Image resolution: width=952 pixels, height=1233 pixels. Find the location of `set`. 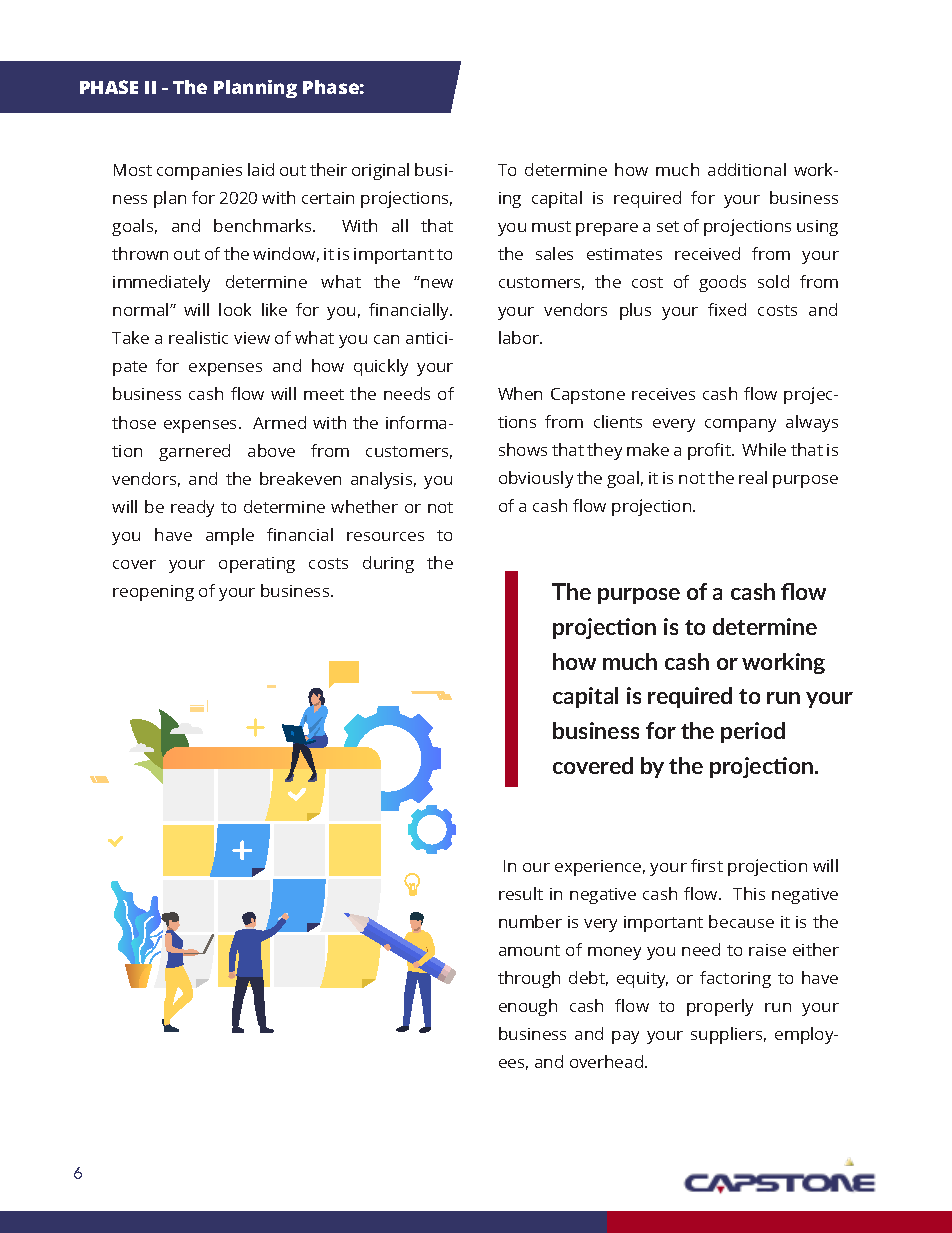

set is located at coordinates (668, 226).
